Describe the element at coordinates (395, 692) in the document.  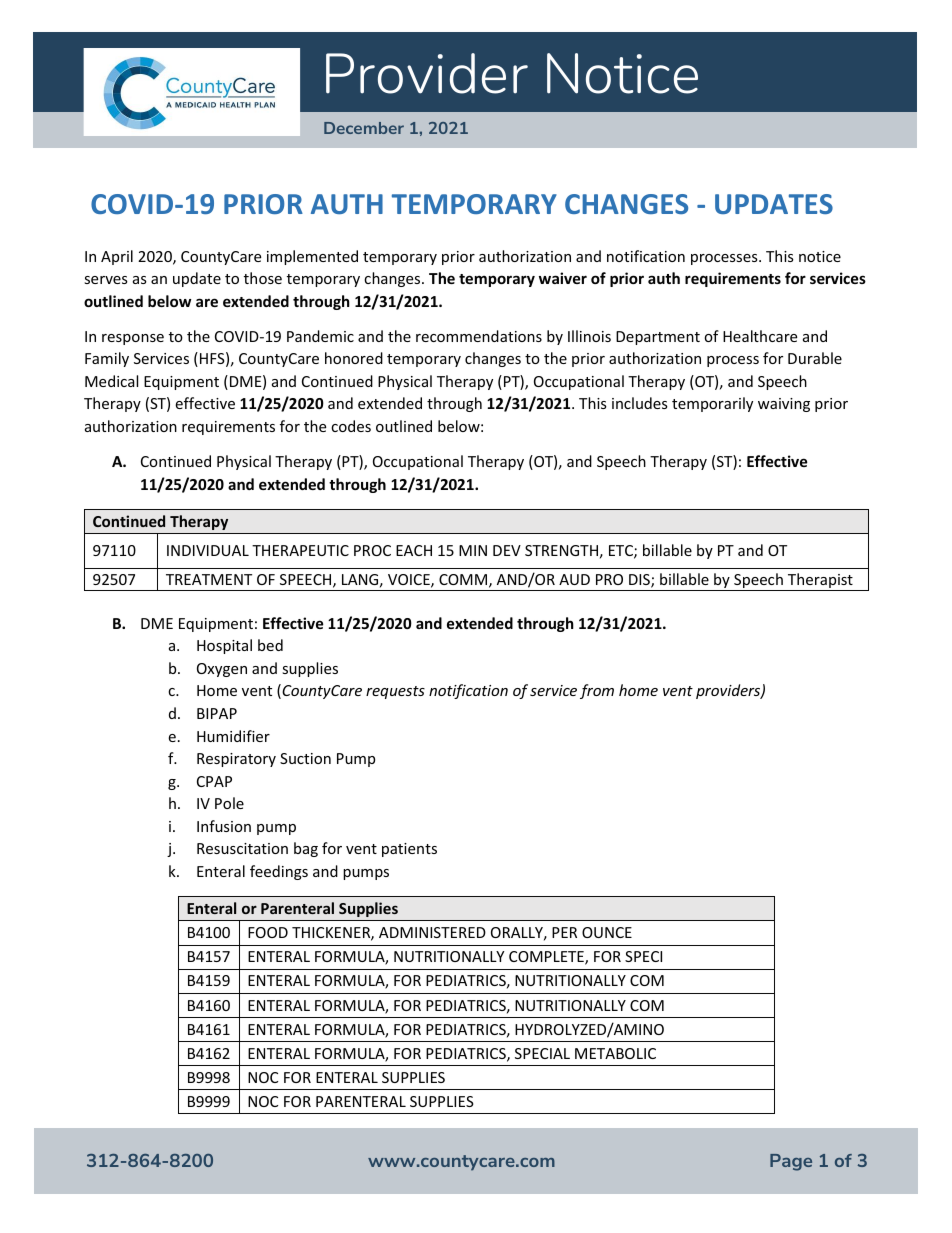
I see `requests` at that location.
